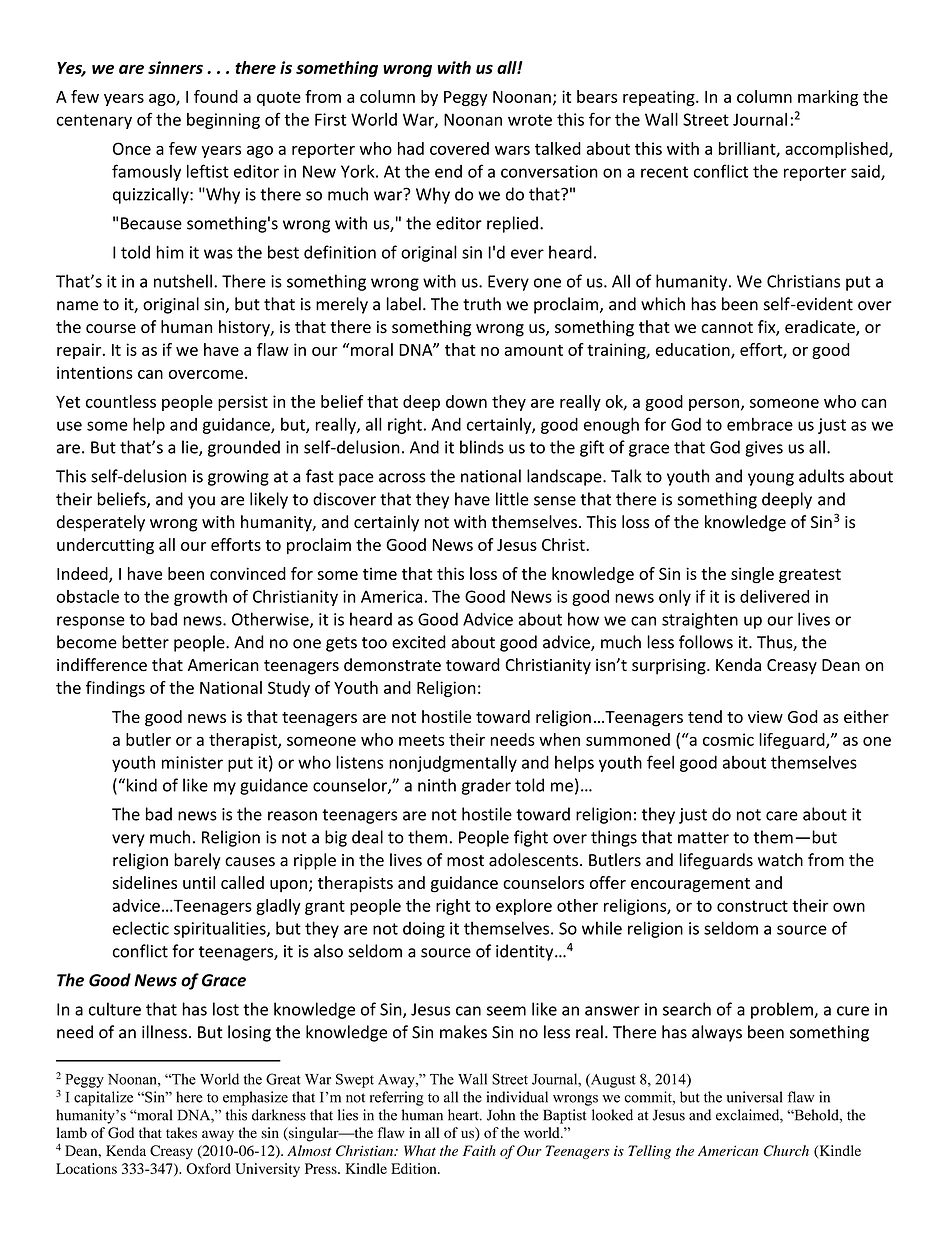  What do you see at coordinates (145, 642) in the screenshot?
I see `better` at bounding box center [145, 642].
